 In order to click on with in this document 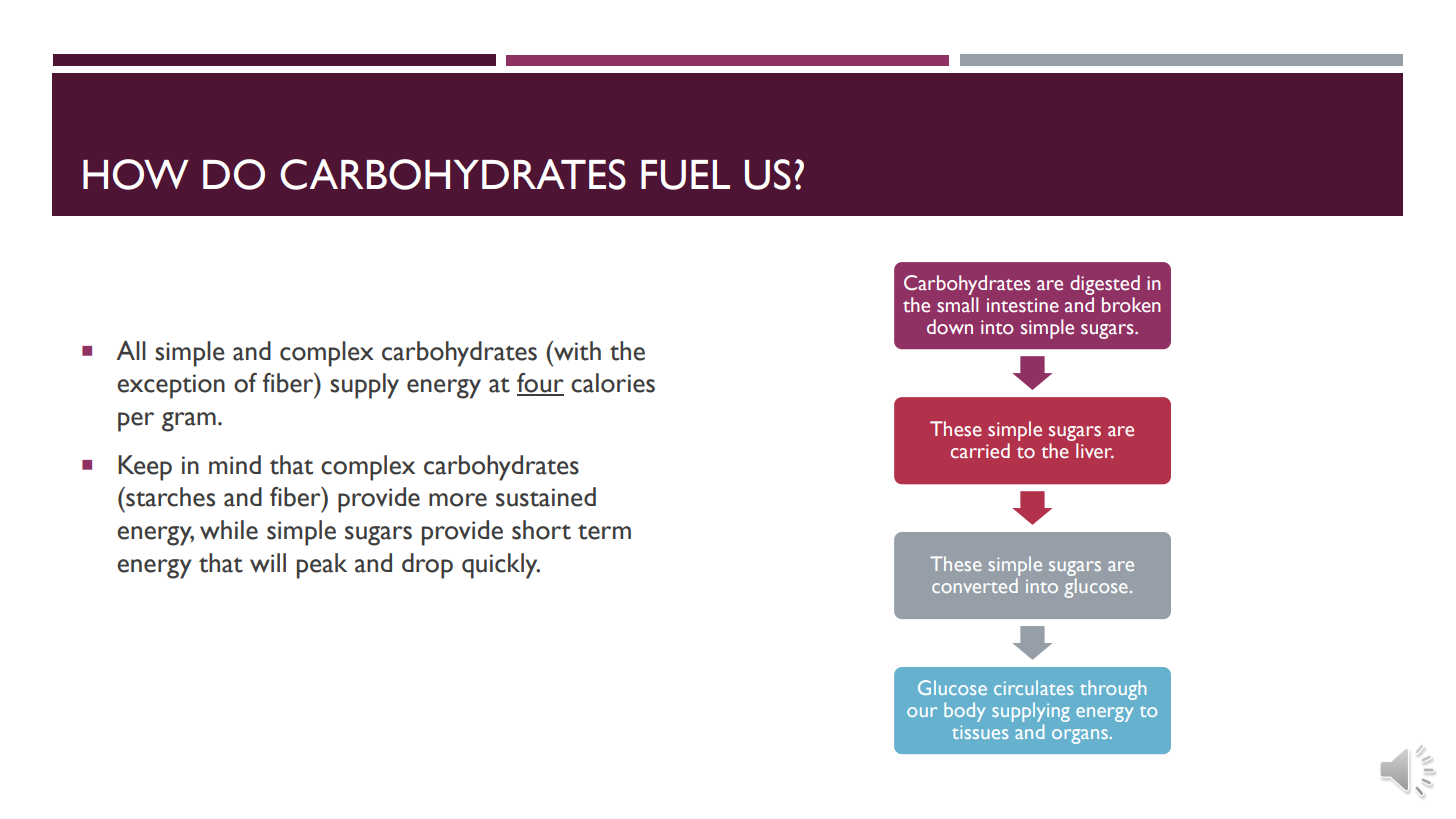, I will do `click(576, 351)`.
